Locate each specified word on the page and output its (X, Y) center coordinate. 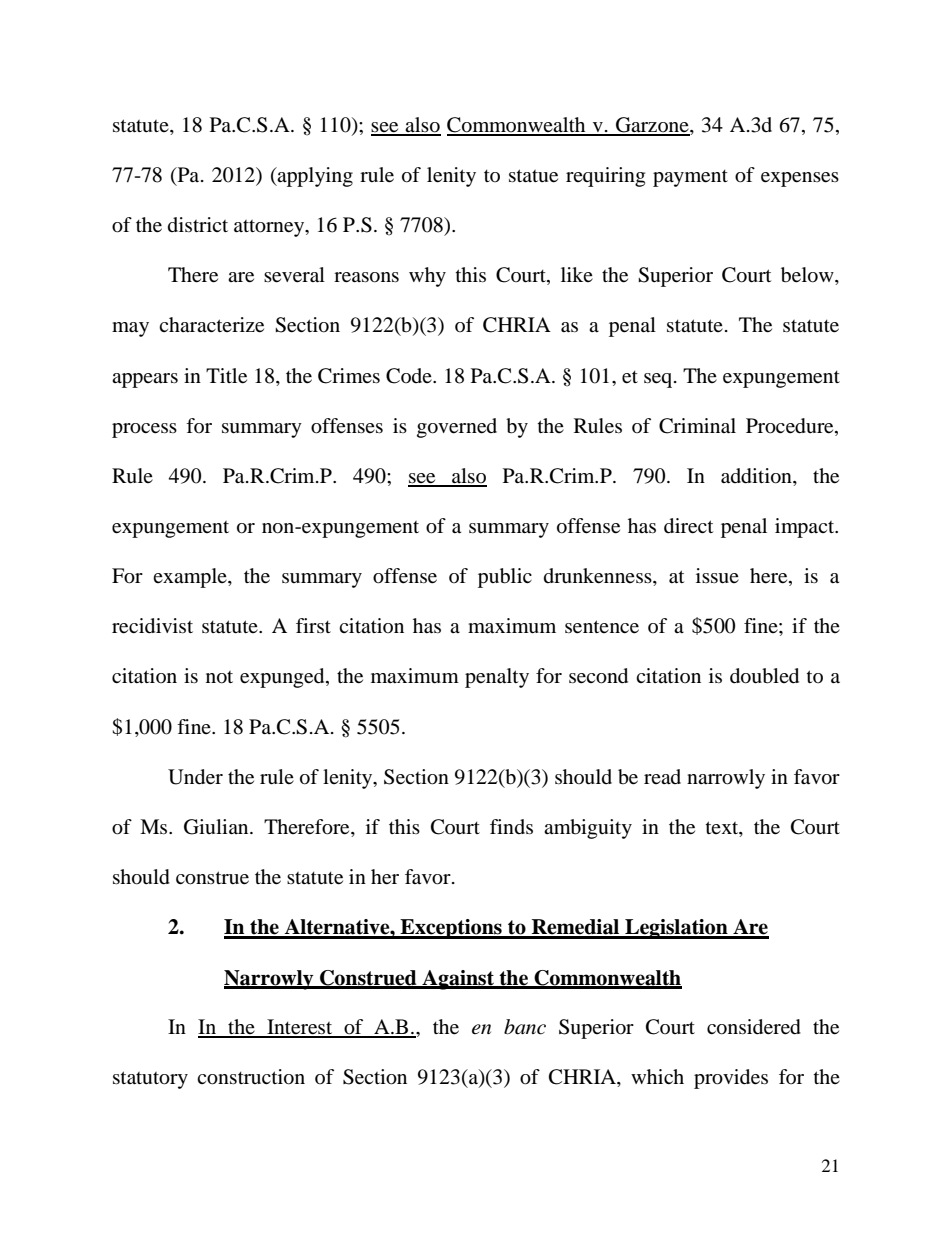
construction (251, 1077)
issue (717, 576)
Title (226, 376)
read (662, 776)
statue (533, 176)
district (198, 224)
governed (457, 428)
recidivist (152, 626)
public (505, 578)
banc (525, 1027)
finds (511, 826)
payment (690, 178)
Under (195, 777)
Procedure (791, 426)
